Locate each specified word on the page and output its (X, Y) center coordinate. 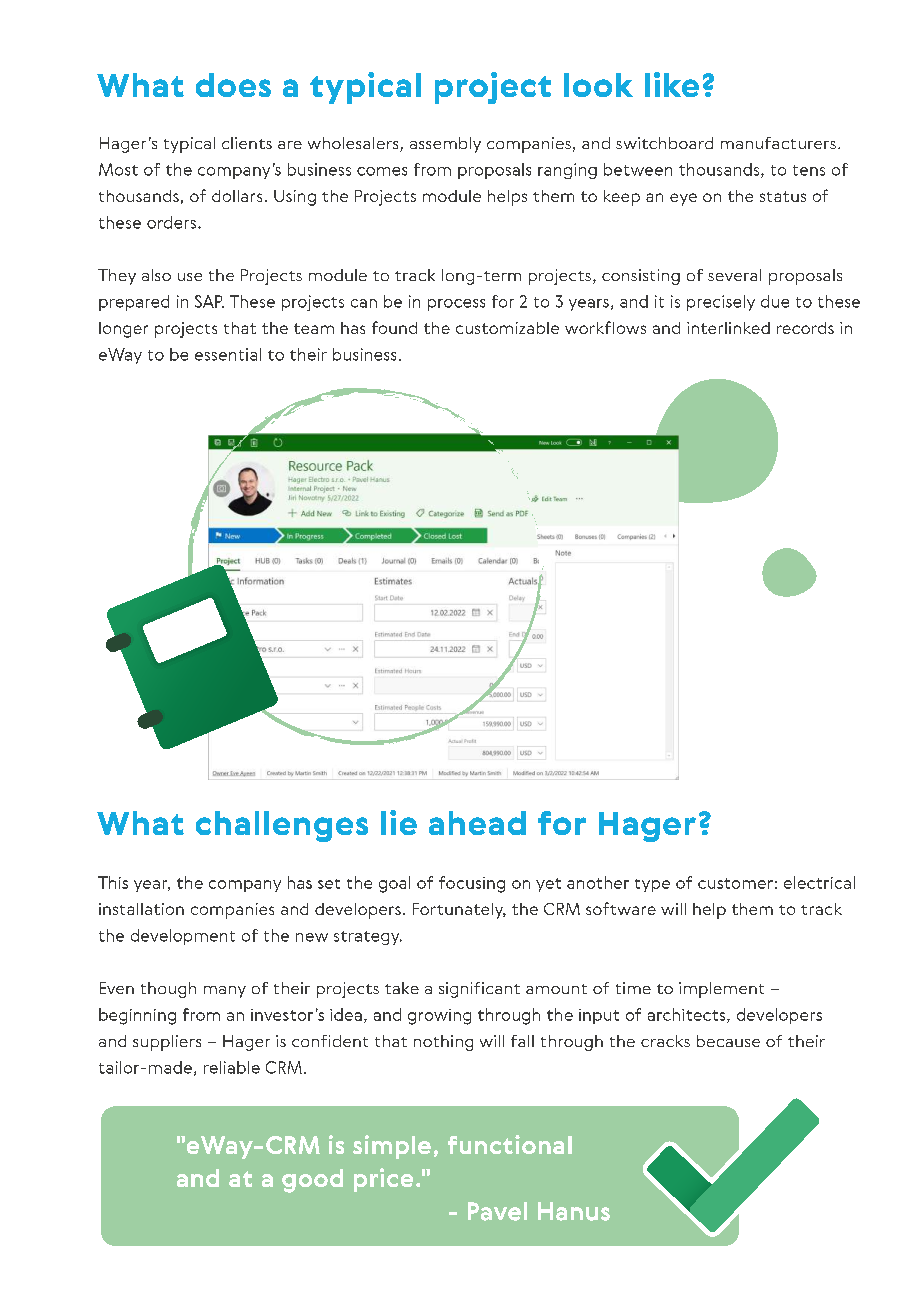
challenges (282, 826)
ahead (477, 823)
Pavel (497, 1211)
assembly (445, 145)
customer (735, 883)
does (233, 85)
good (312, 1181)
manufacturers (778, 143)
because (728, 1041)
